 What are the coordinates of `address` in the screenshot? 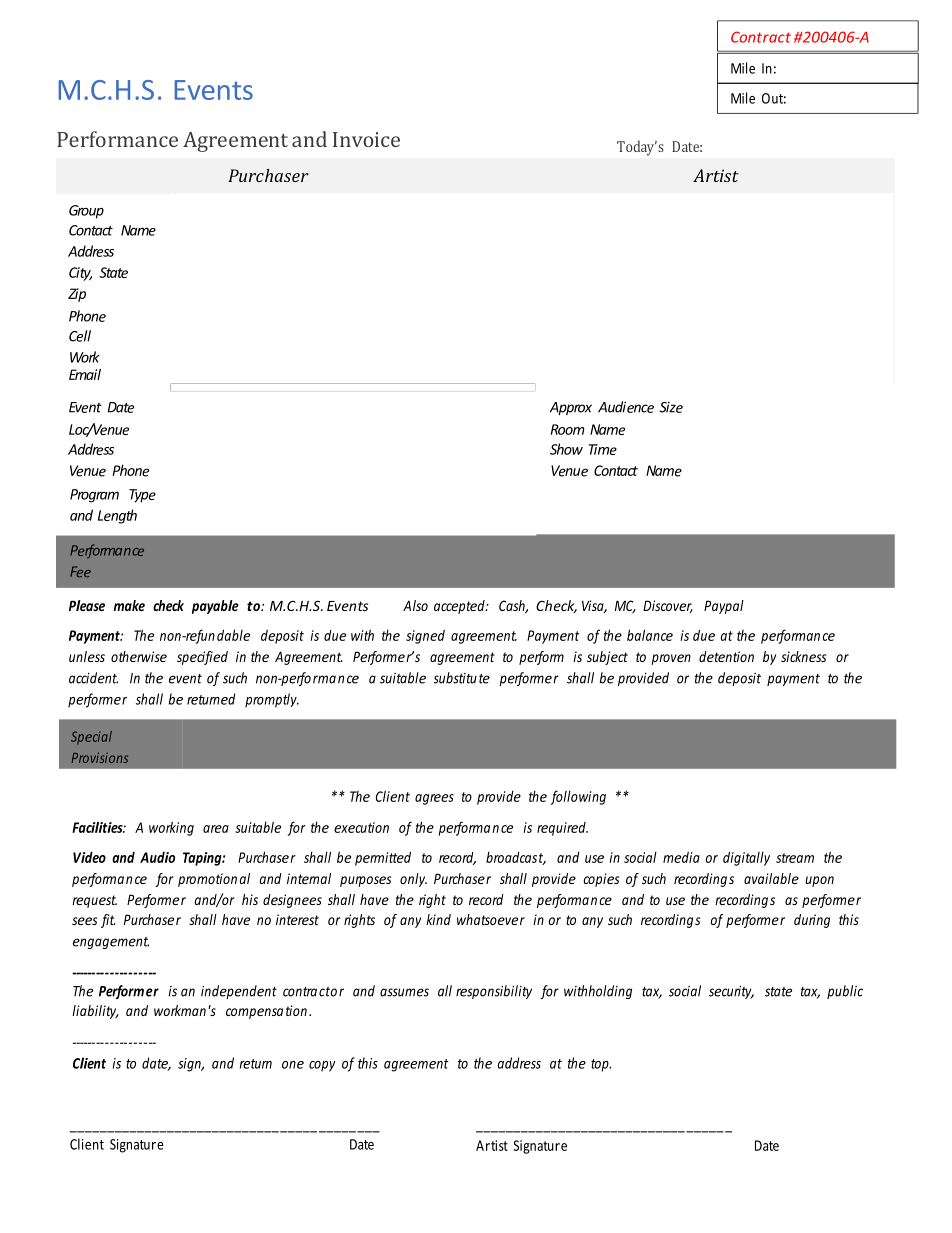 It's located at (519, 1063).
